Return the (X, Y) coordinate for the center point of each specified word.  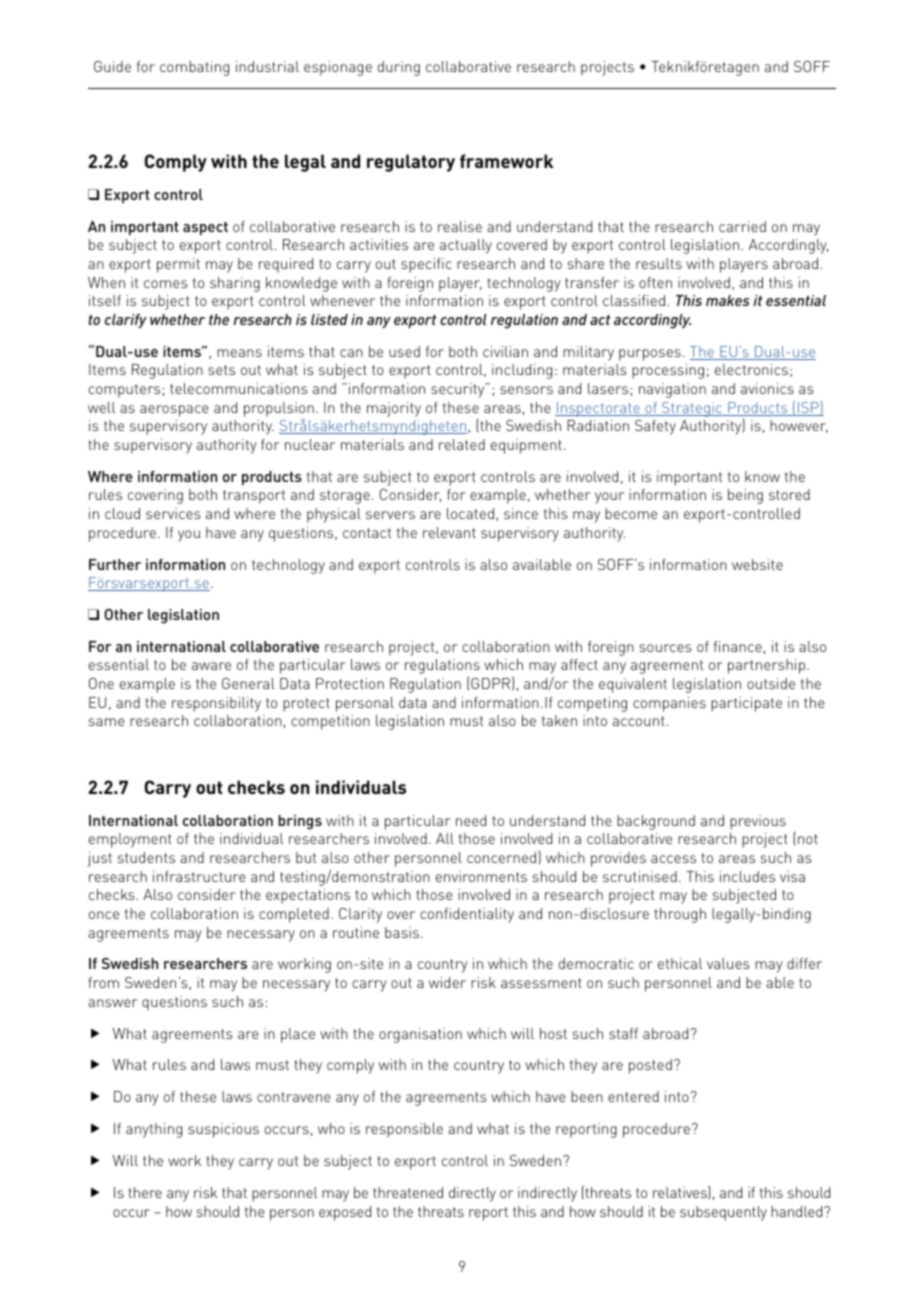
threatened (408, 1192)
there (145, 1192)
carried (742, 226)
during (399, 68)
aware (211, 666)
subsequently (723, 1213)
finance (738, 646)
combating (194, 68)
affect (579, 664)
